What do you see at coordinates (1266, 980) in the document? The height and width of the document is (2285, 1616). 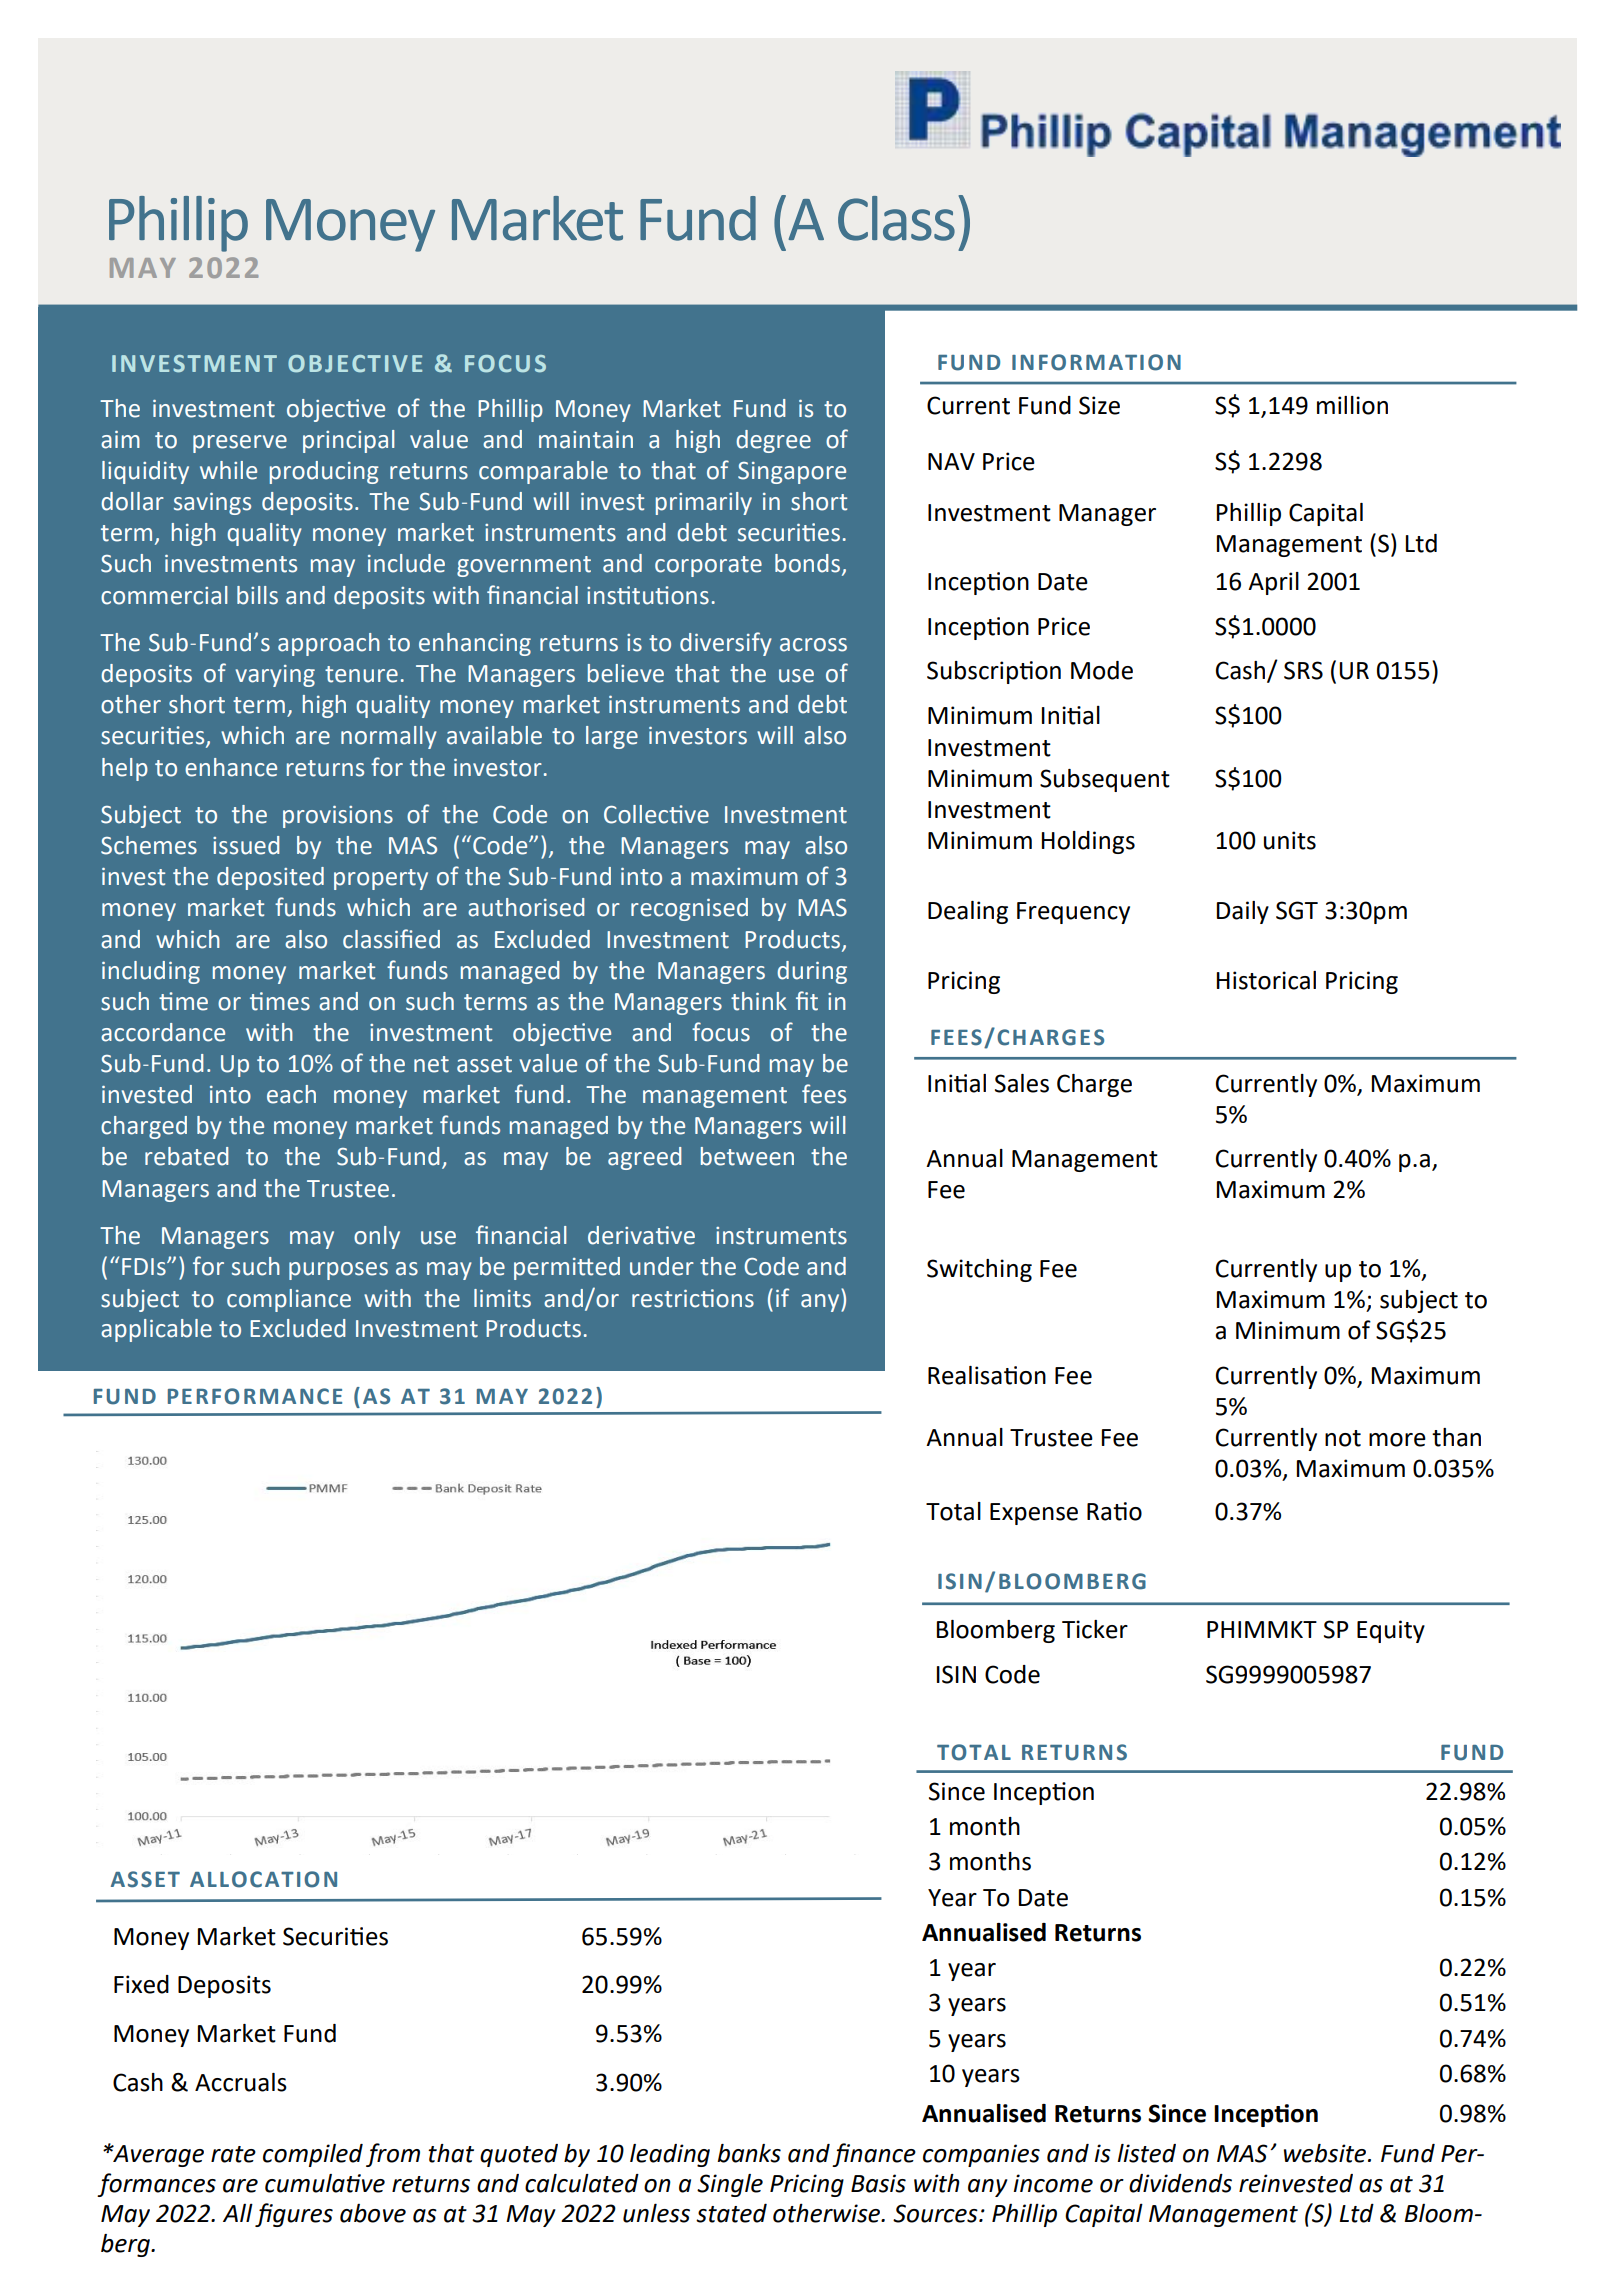 I see `Historical` at bounding box center [1266, 980].
